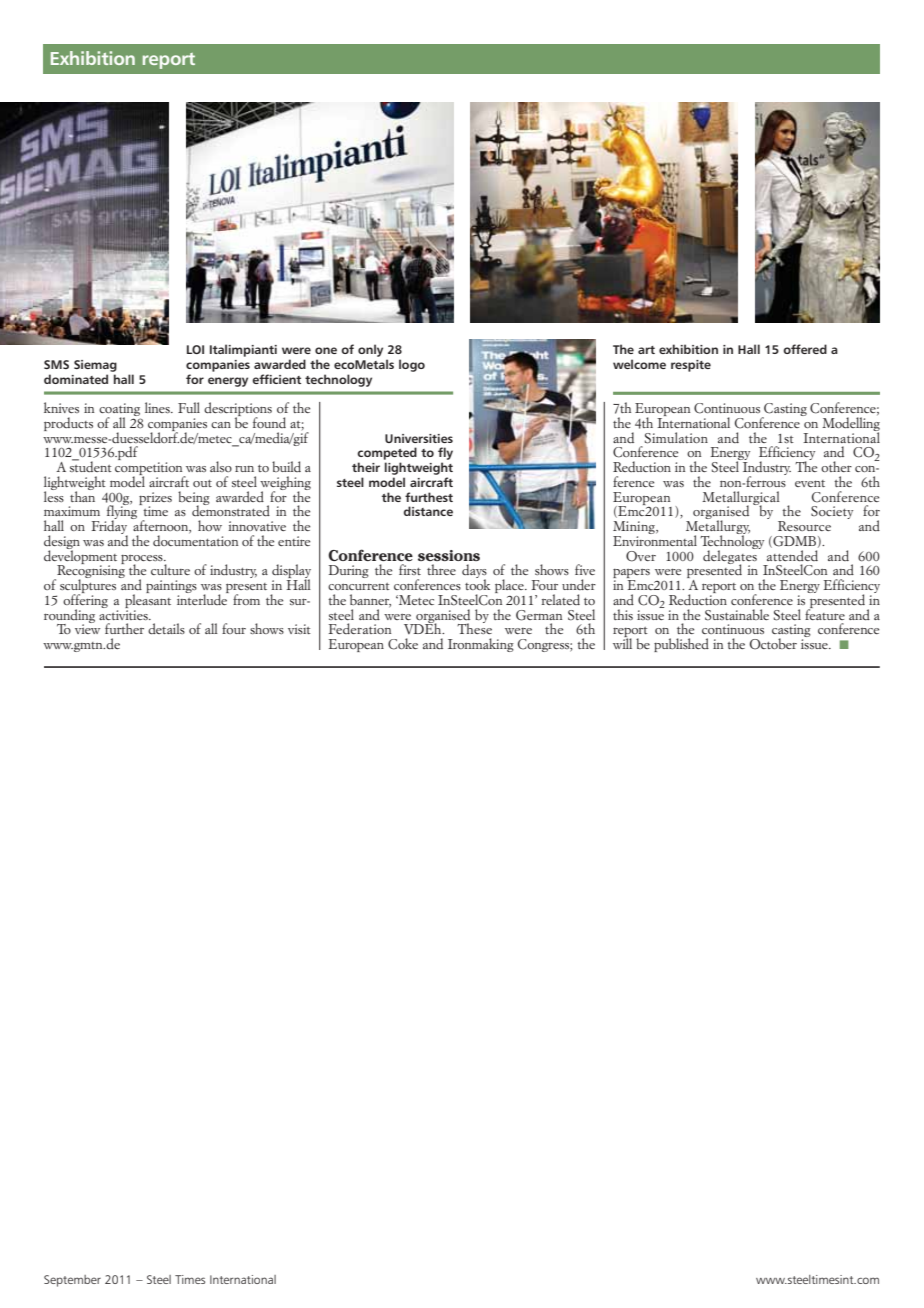 The height and width of the document is (1308, 924). What do you see at coordinates (158, 407) in the document?
I see `lines` at bounding box center [158, 407].
